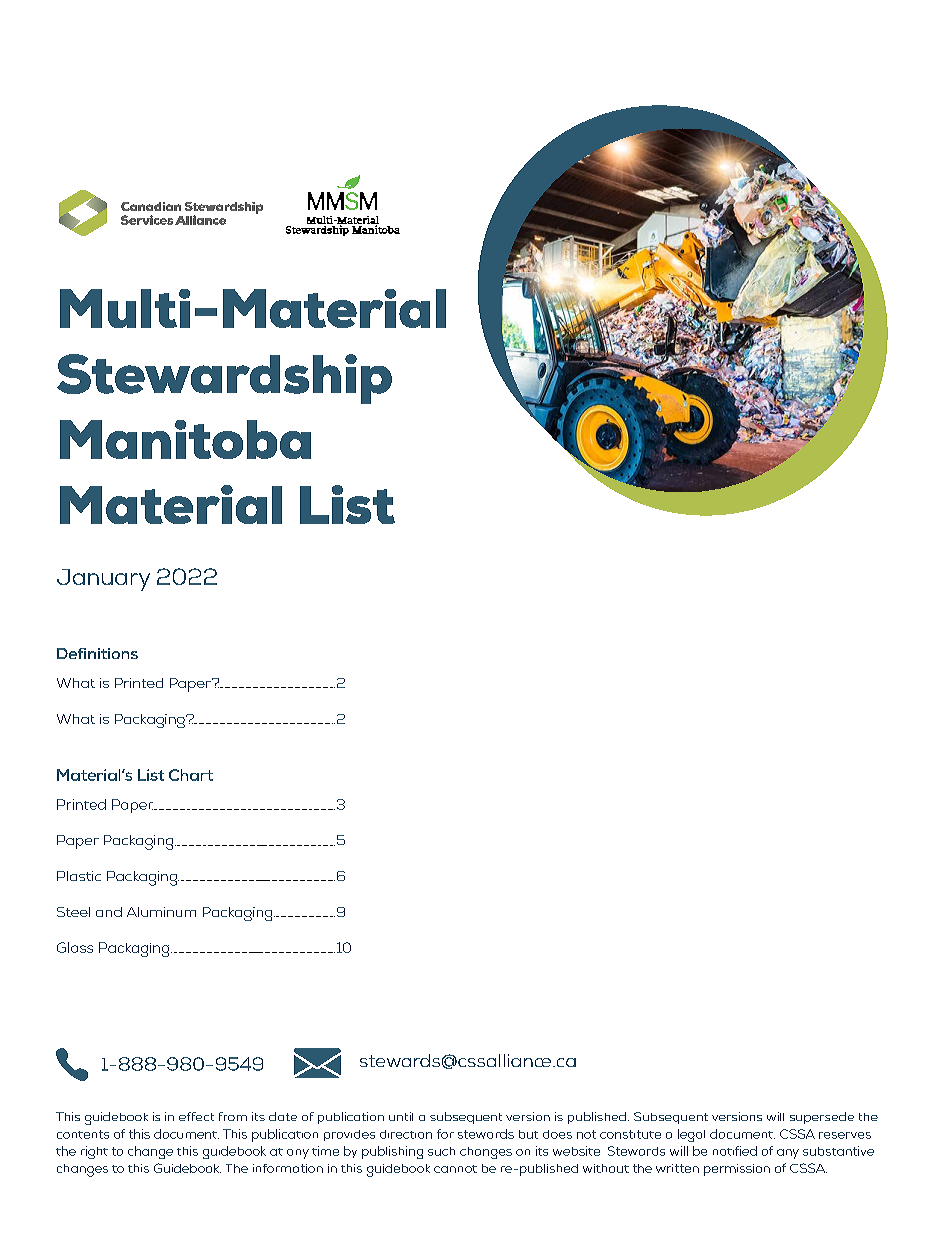 The image size is (952, 1233). Describe the element at coordinates (191, 775) in the screenshot. I see `Chart` at that location.
